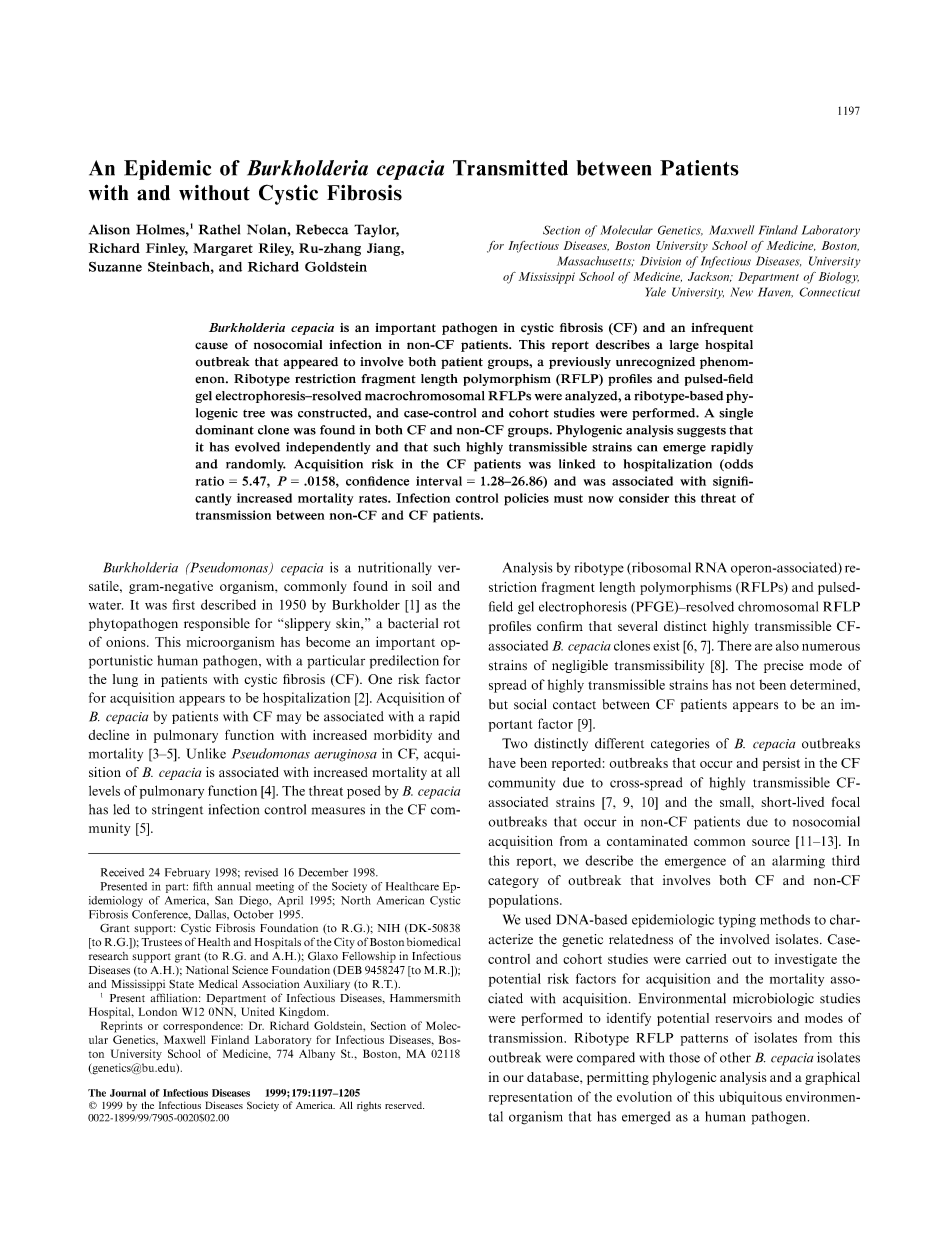 The image size is (952, 1233). I want to click on Journal, so click(128, 1093).
